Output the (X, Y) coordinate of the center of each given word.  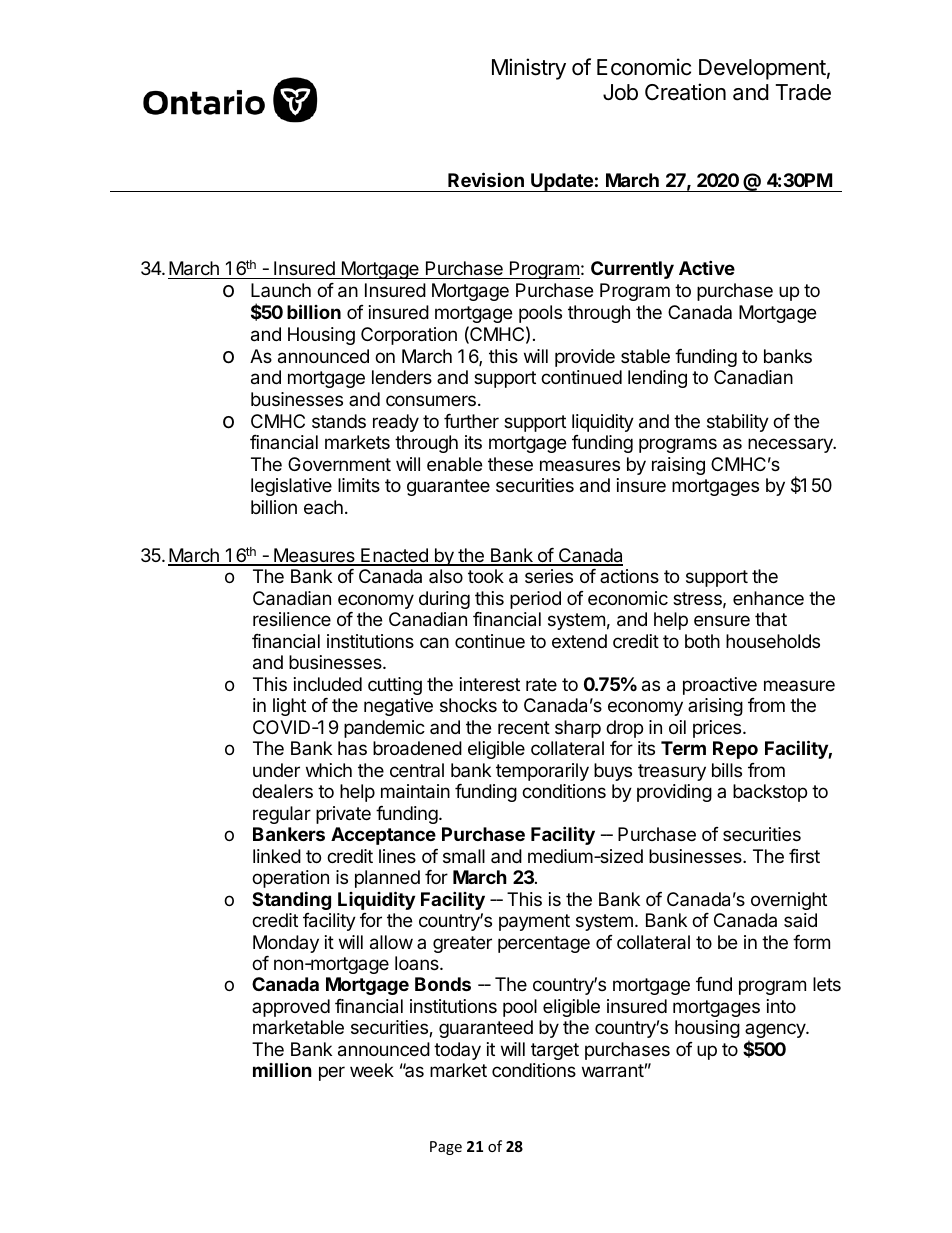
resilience (292, 619)
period (535, 600)
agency (776, 1032)
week (372, 1070)
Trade (803, 92)
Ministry (529, 69)
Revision (486, 179)
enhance (768, 598)
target (555, 1051)
